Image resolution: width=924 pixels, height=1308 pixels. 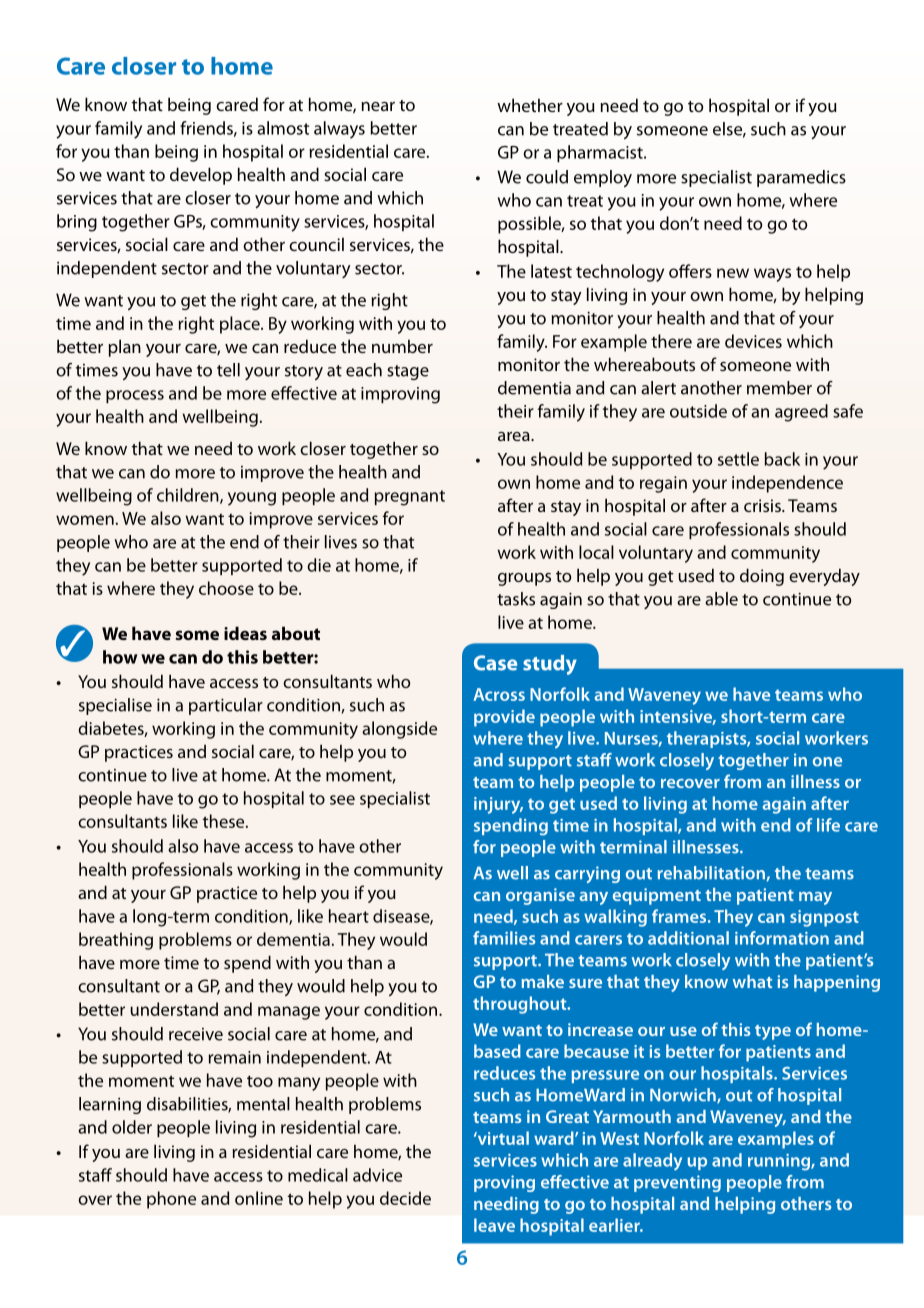 What do you see at coordinates (120, 657) in the document?
I see `how` at bounding box center [120, 657].
